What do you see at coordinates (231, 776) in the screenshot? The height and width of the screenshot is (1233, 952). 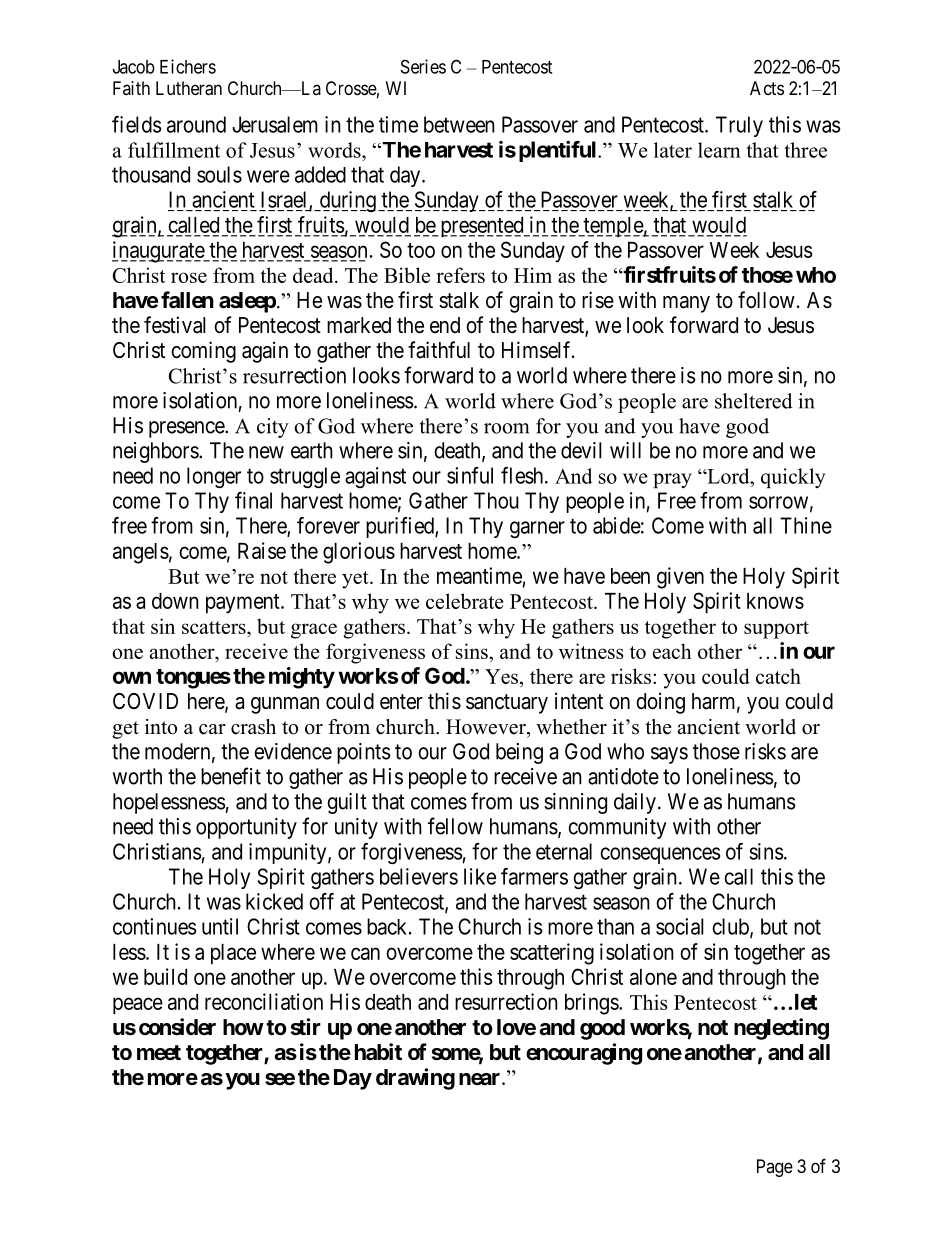 I see `benefit` at bounding box center [231, 776].
